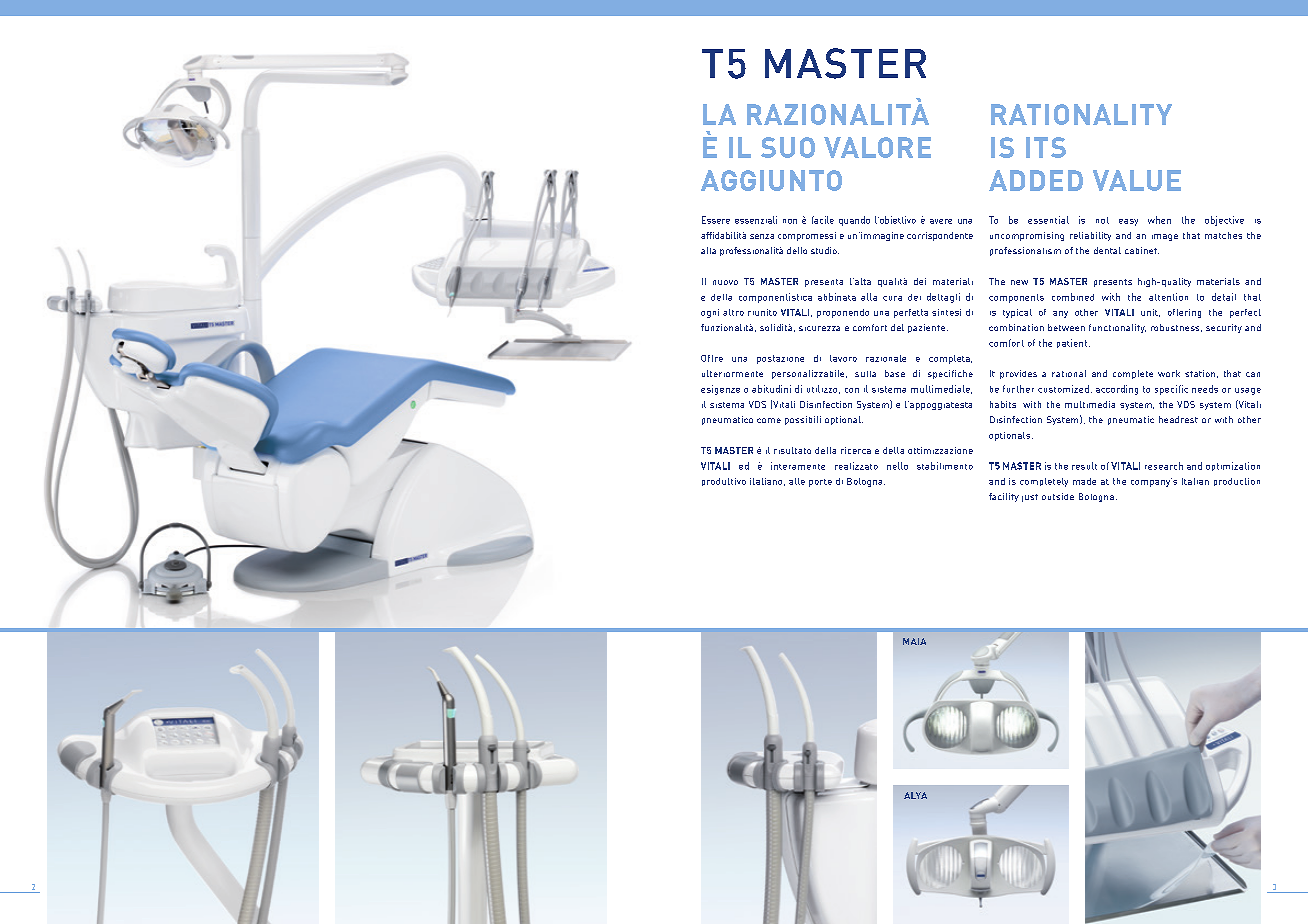 The image size is (1308, 924). Describe the element at coordinates (1058, 496) in the screenshot. I see `outside` at that location.
